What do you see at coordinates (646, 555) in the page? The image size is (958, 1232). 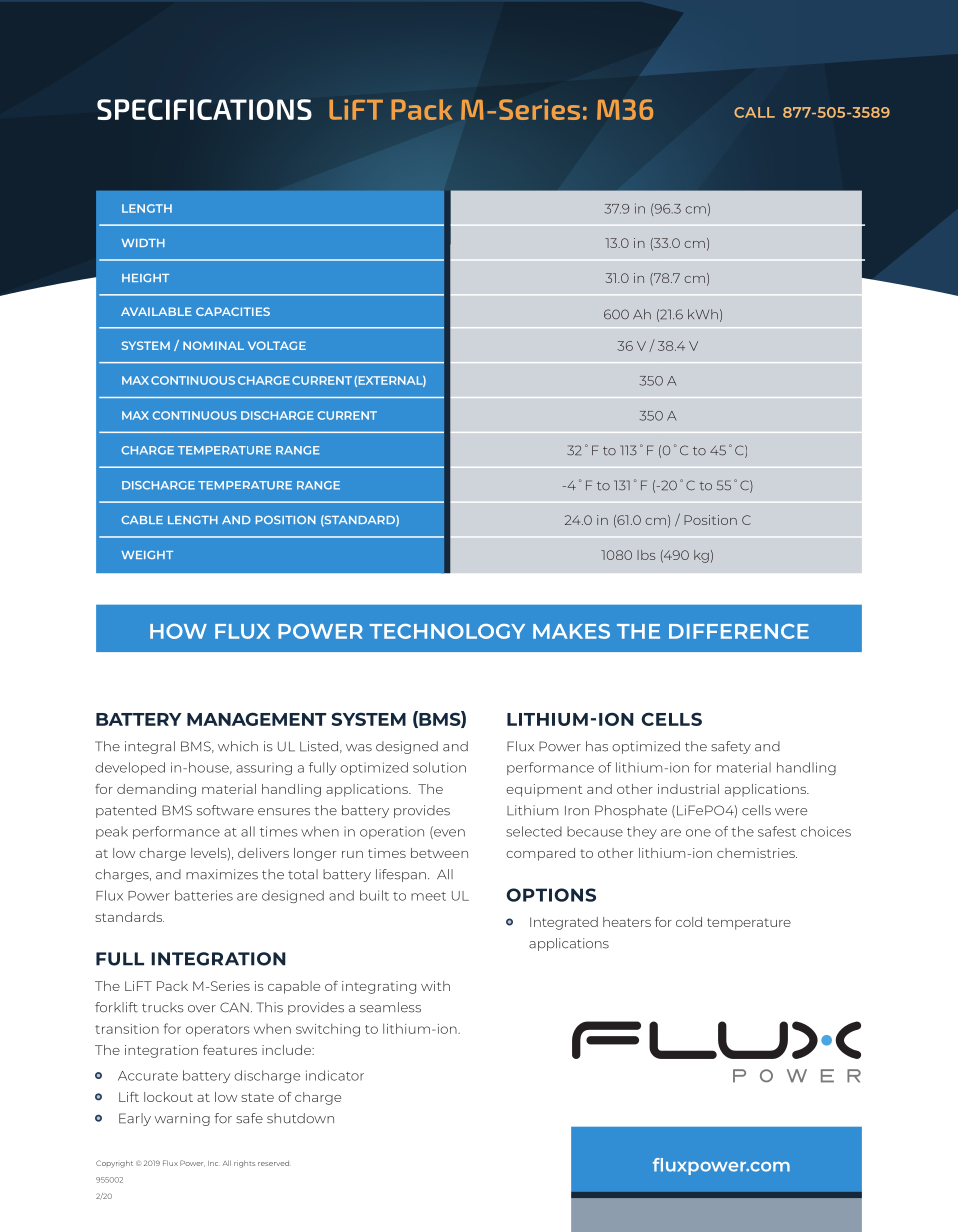 I see `lbs` at bounding box center [646, 555].
